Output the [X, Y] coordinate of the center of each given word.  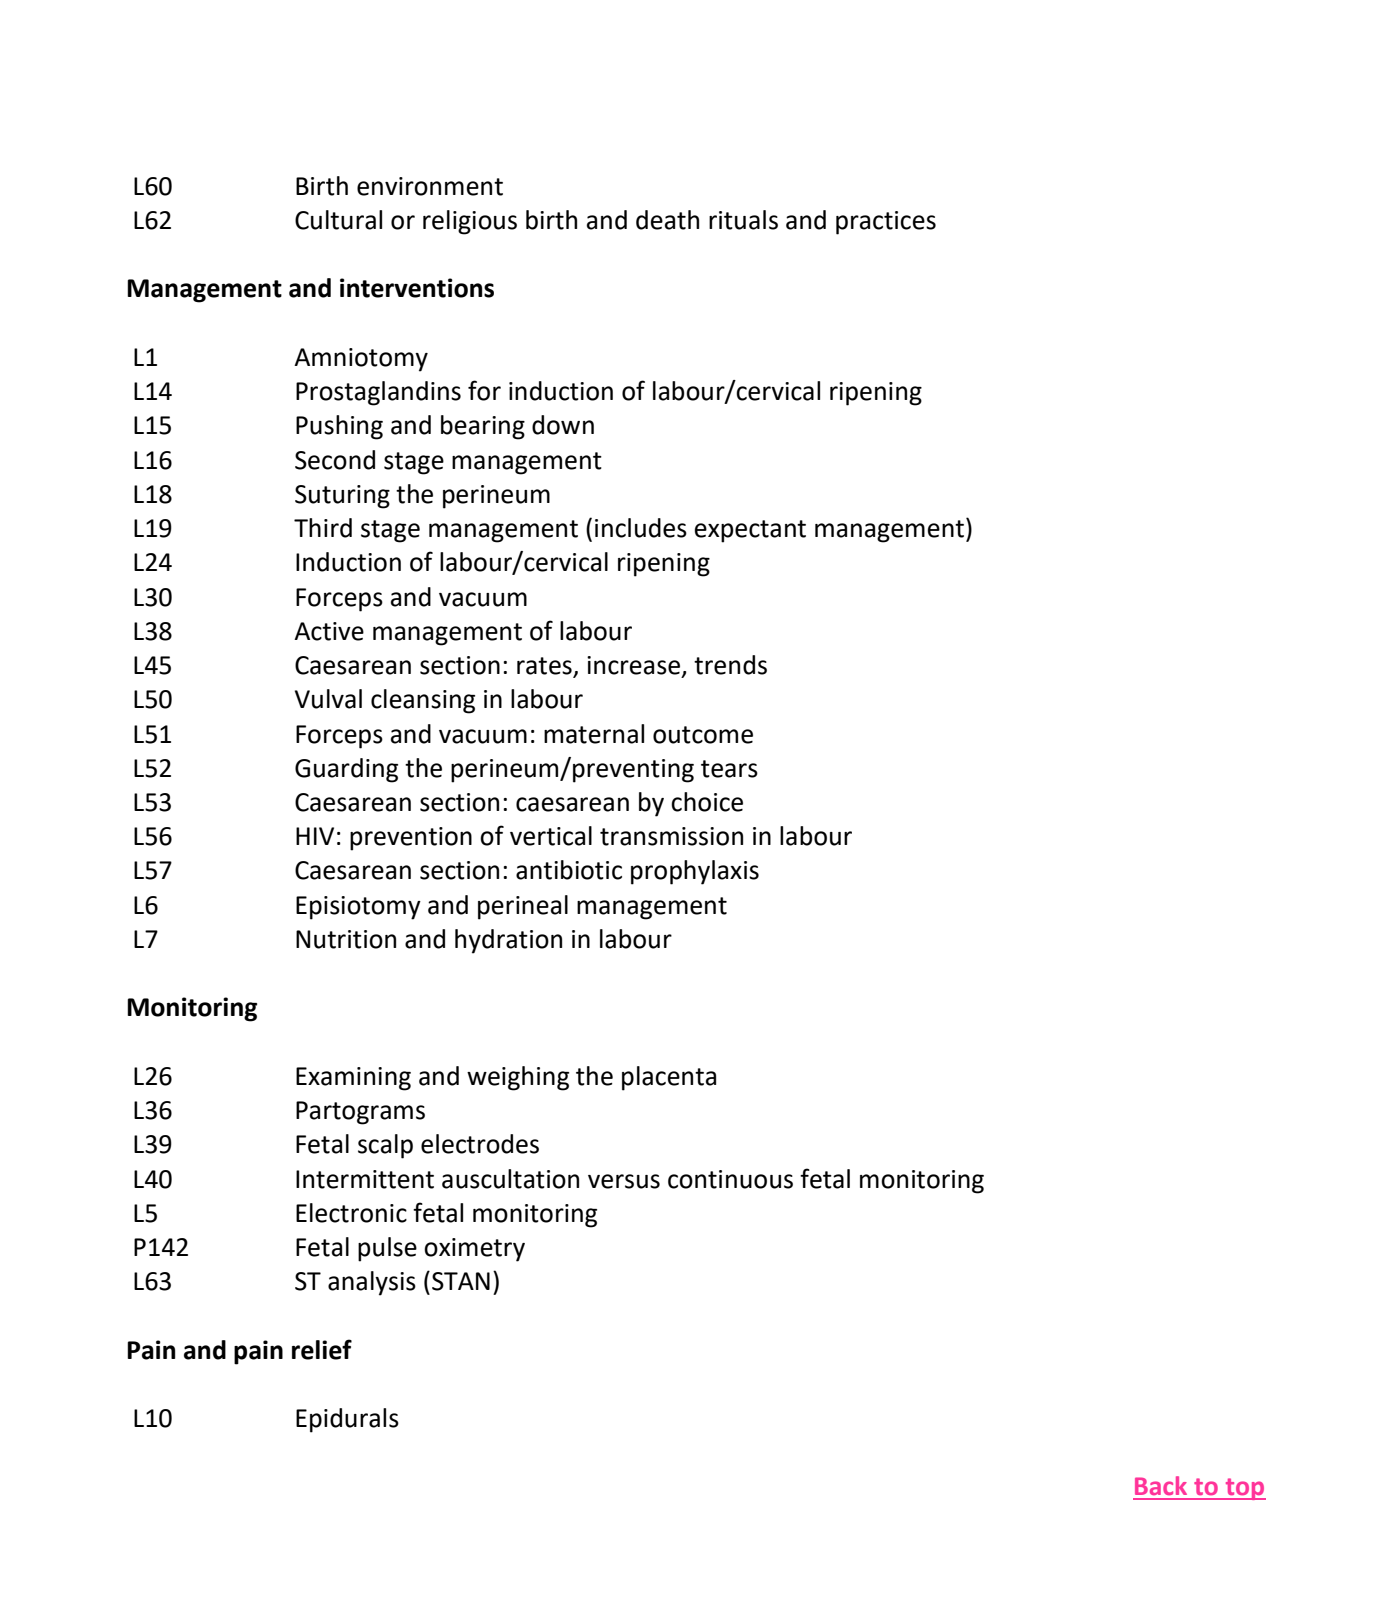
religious [470, 222]
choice [707, 802]
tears [729, 769]
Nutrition [346, 939]
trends [730, 665]
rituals [743, 220]
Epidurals [347, 1420]
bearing [483, 427]
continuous [730, 1179]
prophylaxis [695, 872]
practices [886, 223]
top [1244, 1489]
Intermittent [365, 1179]
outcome [703, 735]
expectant [750, 531]
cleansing [423, 701]
